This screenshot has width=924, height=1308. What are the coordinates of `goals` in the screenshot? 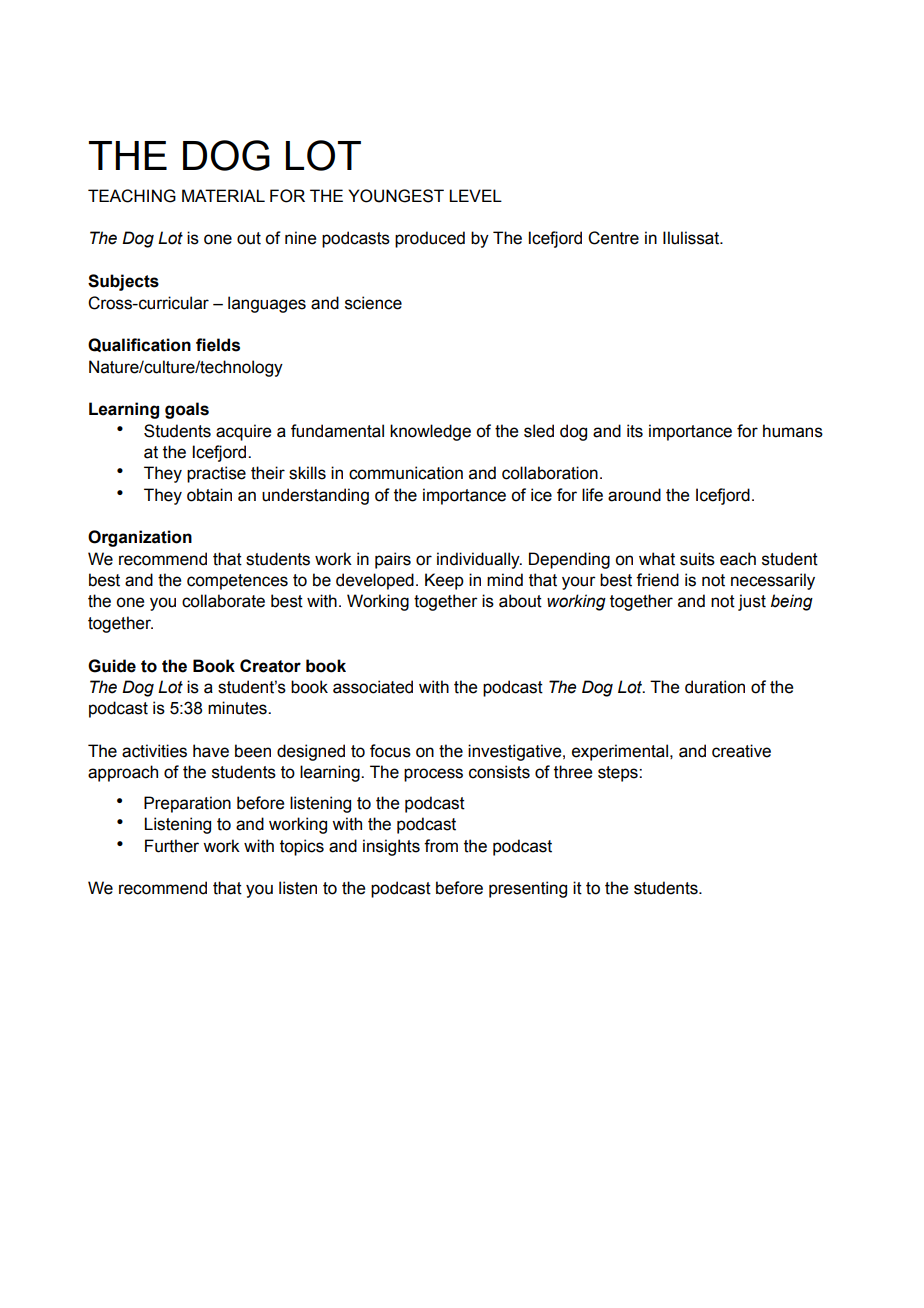 It's located at (187, 410).
